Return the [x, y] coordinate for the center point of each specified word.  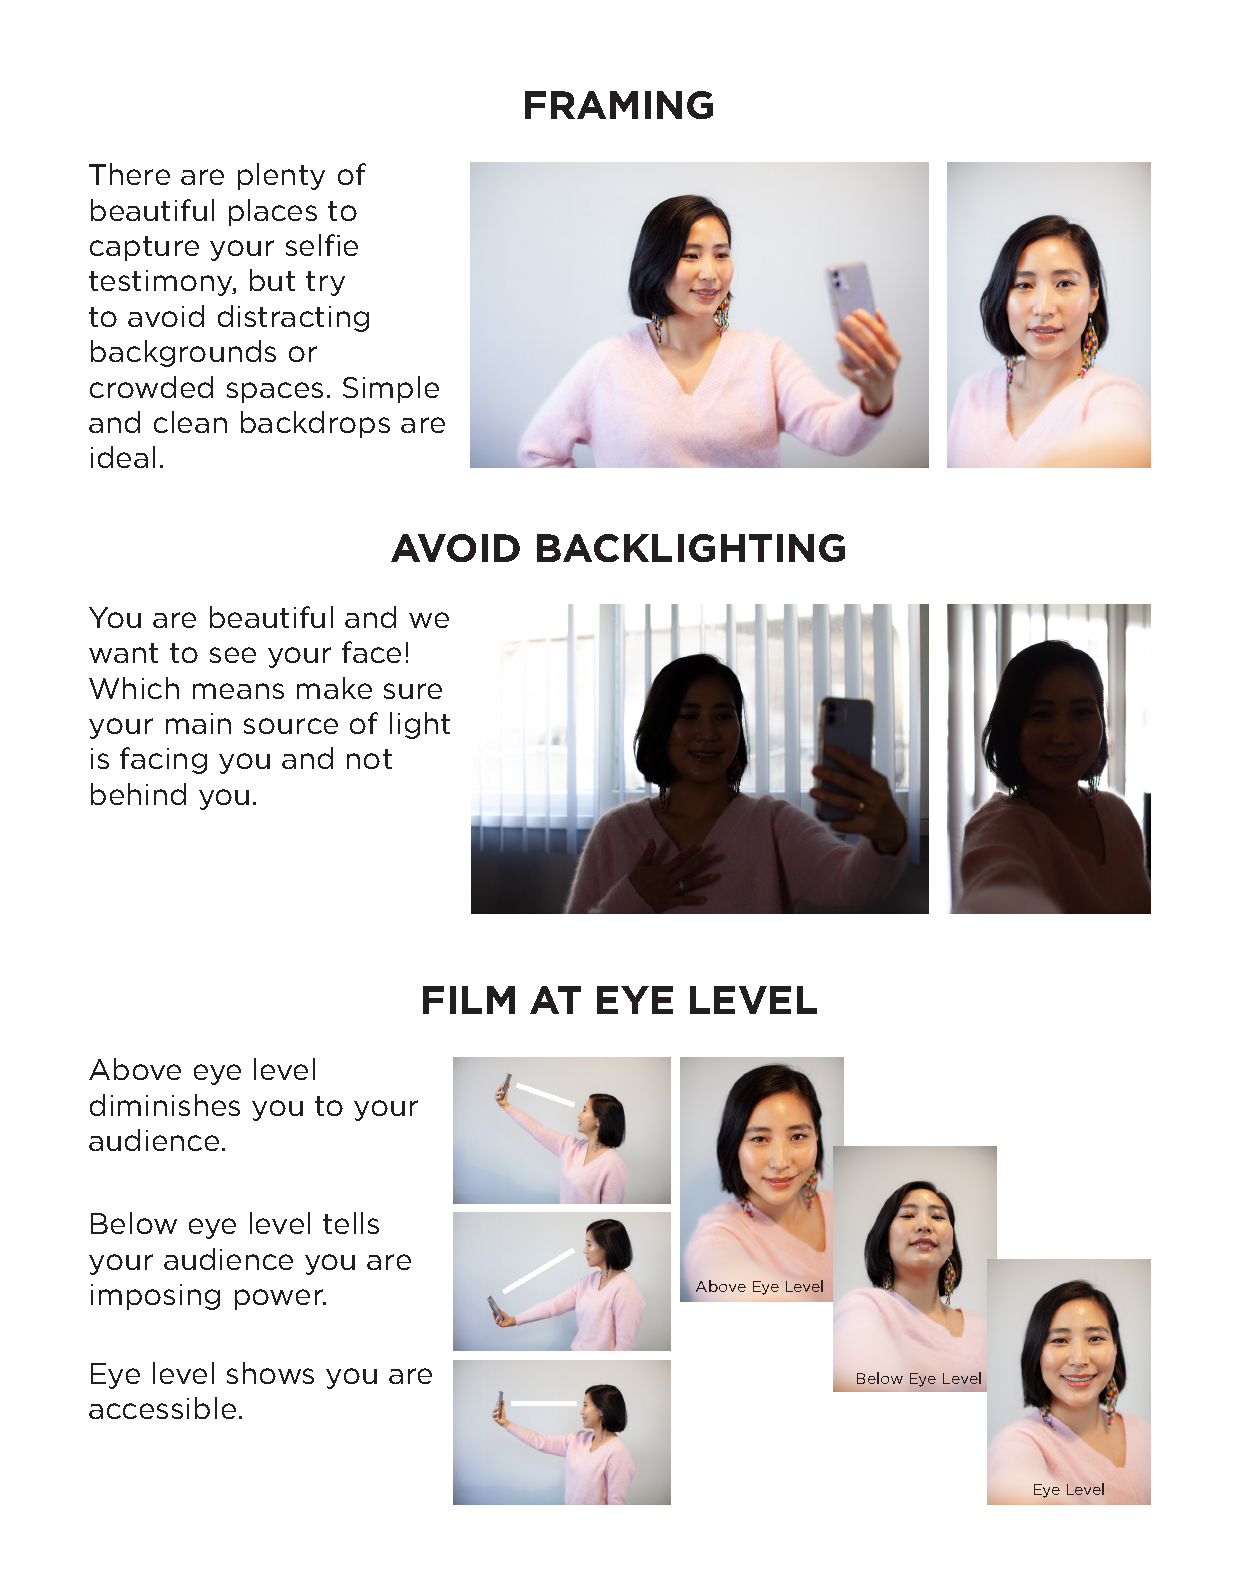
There [129, 174]
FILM [469, 1000]
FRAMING [619, 105]
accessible [162, 1408]
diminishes [165, 1105]
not [369, 759]
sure [413, 691]
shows [270, 1373]
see [233, 655]
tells [351, 1223]
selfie [322, 245]
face [371, 652]
